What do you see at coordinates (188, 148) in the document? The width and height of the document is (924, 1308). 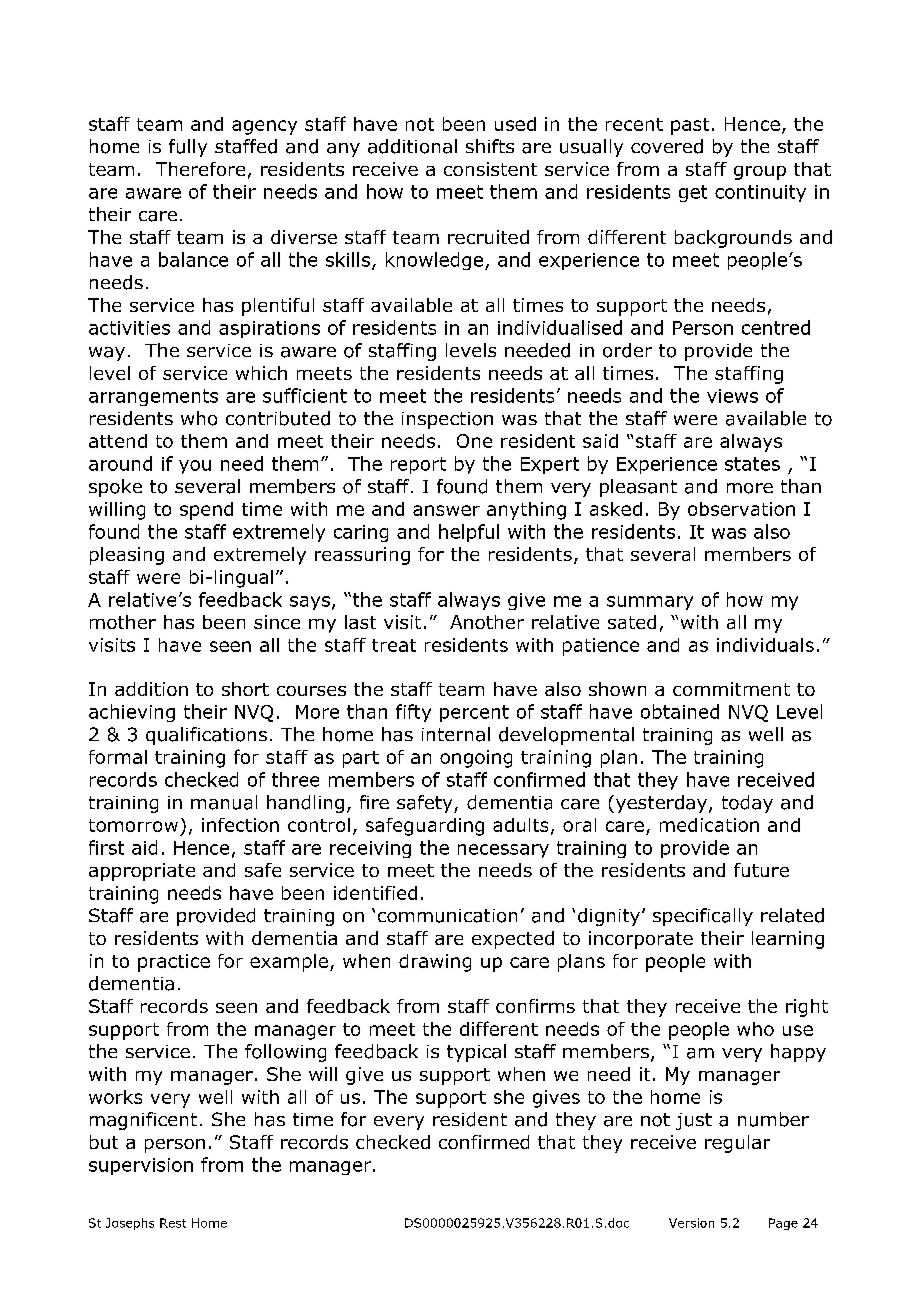 I see `fully` at bounding box center [188, 148].
